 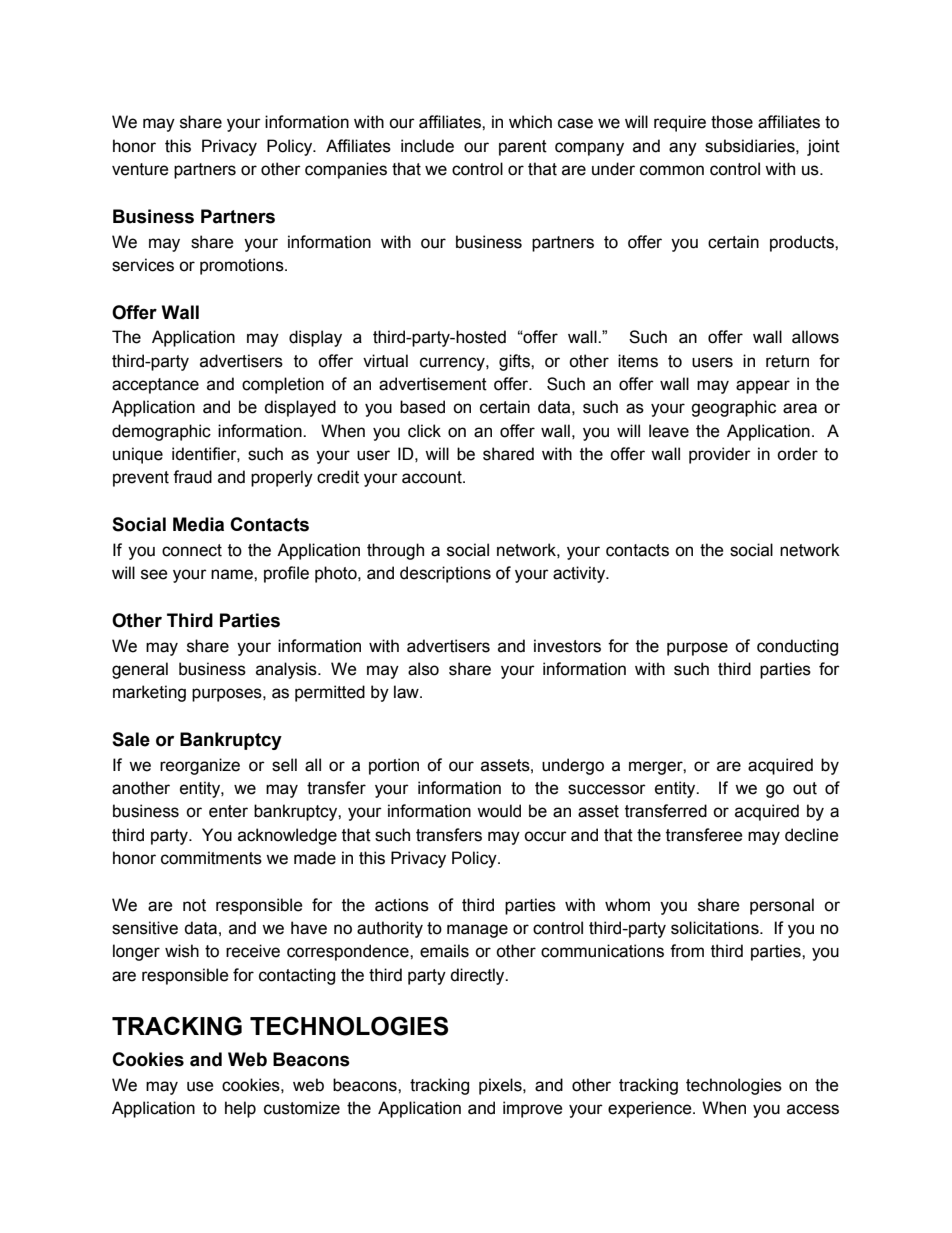 I want to click on account, so click(x=433, y=477).
